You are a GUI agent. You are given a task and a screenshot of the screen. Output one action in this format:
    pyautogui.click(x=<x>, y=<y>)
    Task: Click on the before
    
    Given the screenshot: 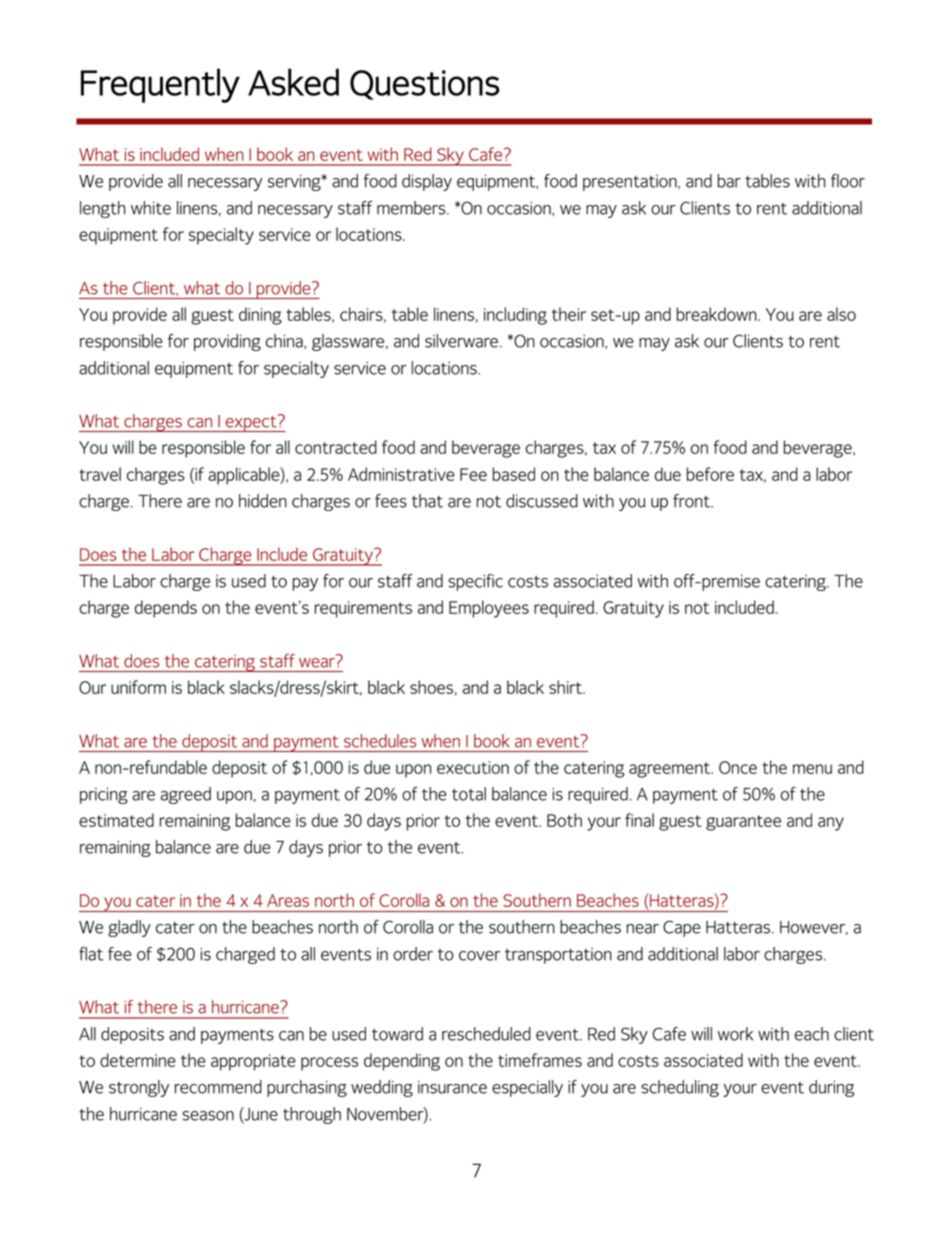 What is the action you would take?
    pyautogui.click(x=710, y=474)
